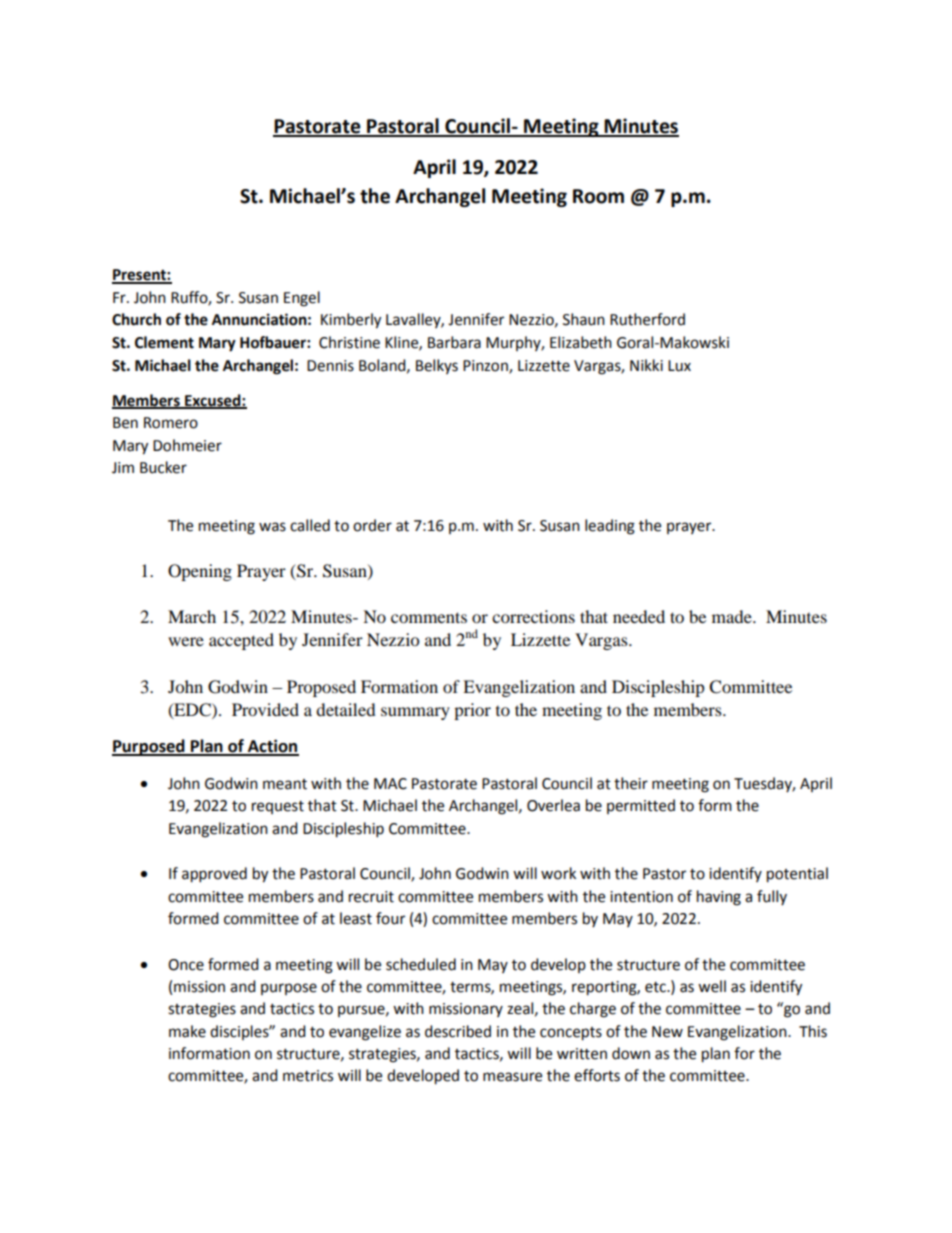 The width and height of the screenshot is (952, 1233). Describe the element at coordinates (458, 1031) in the screenshot. I see `described` at that location.
